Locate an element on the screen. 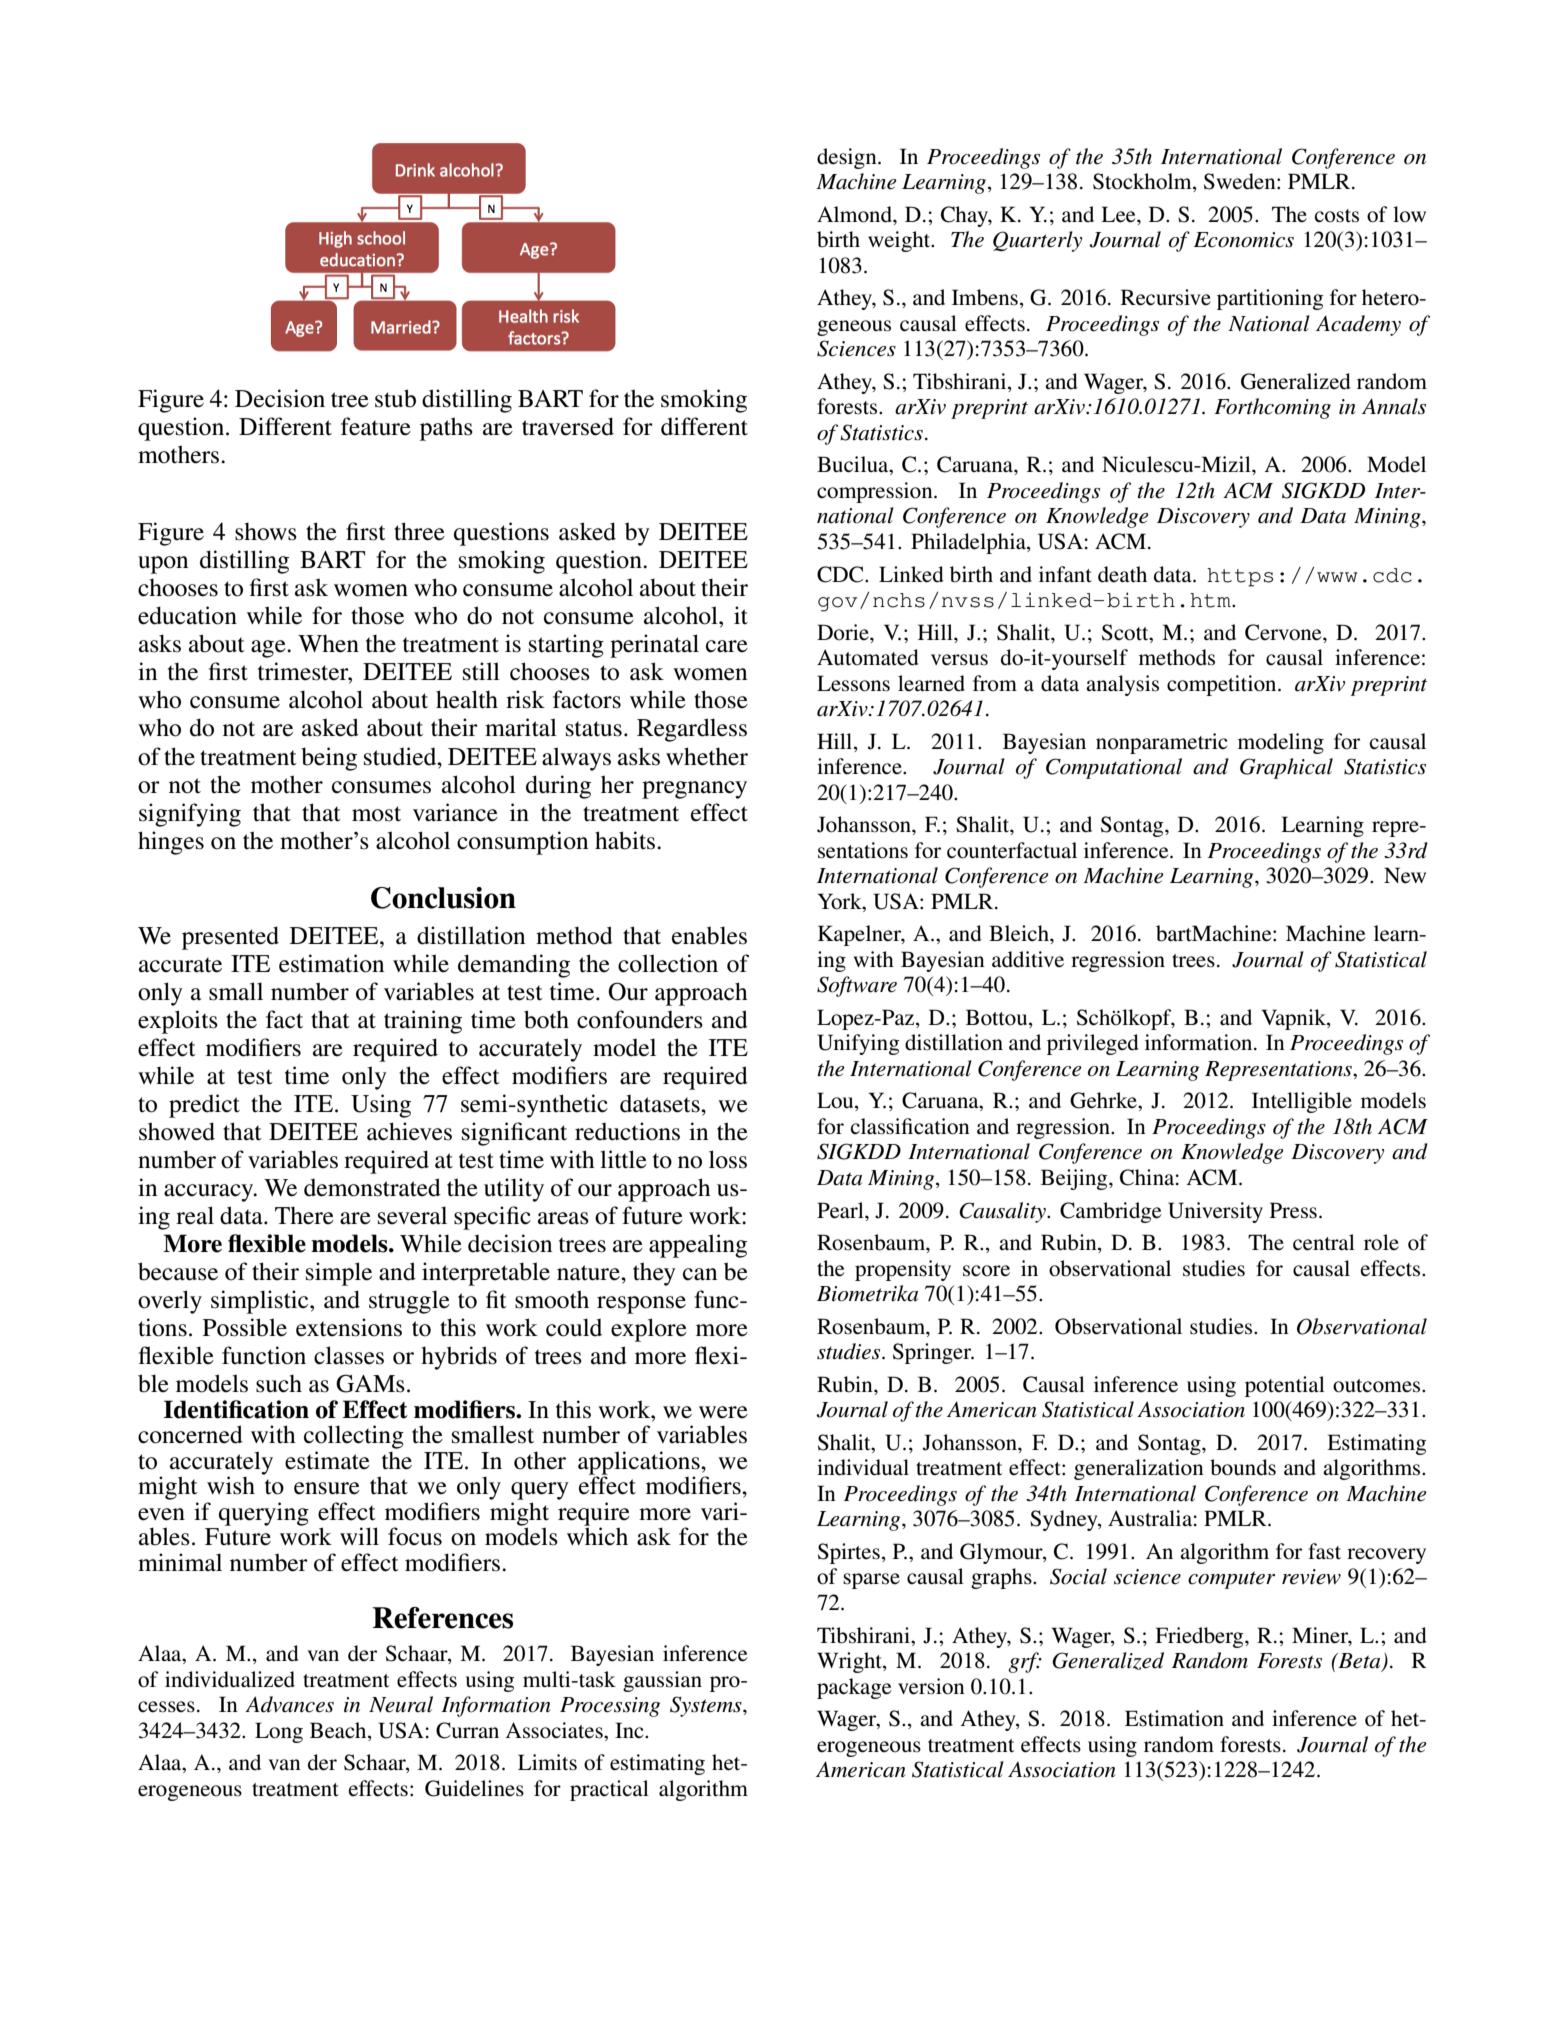 This screenshot has height=2026, width=1565. presented is located at coordinates (230, 938).
